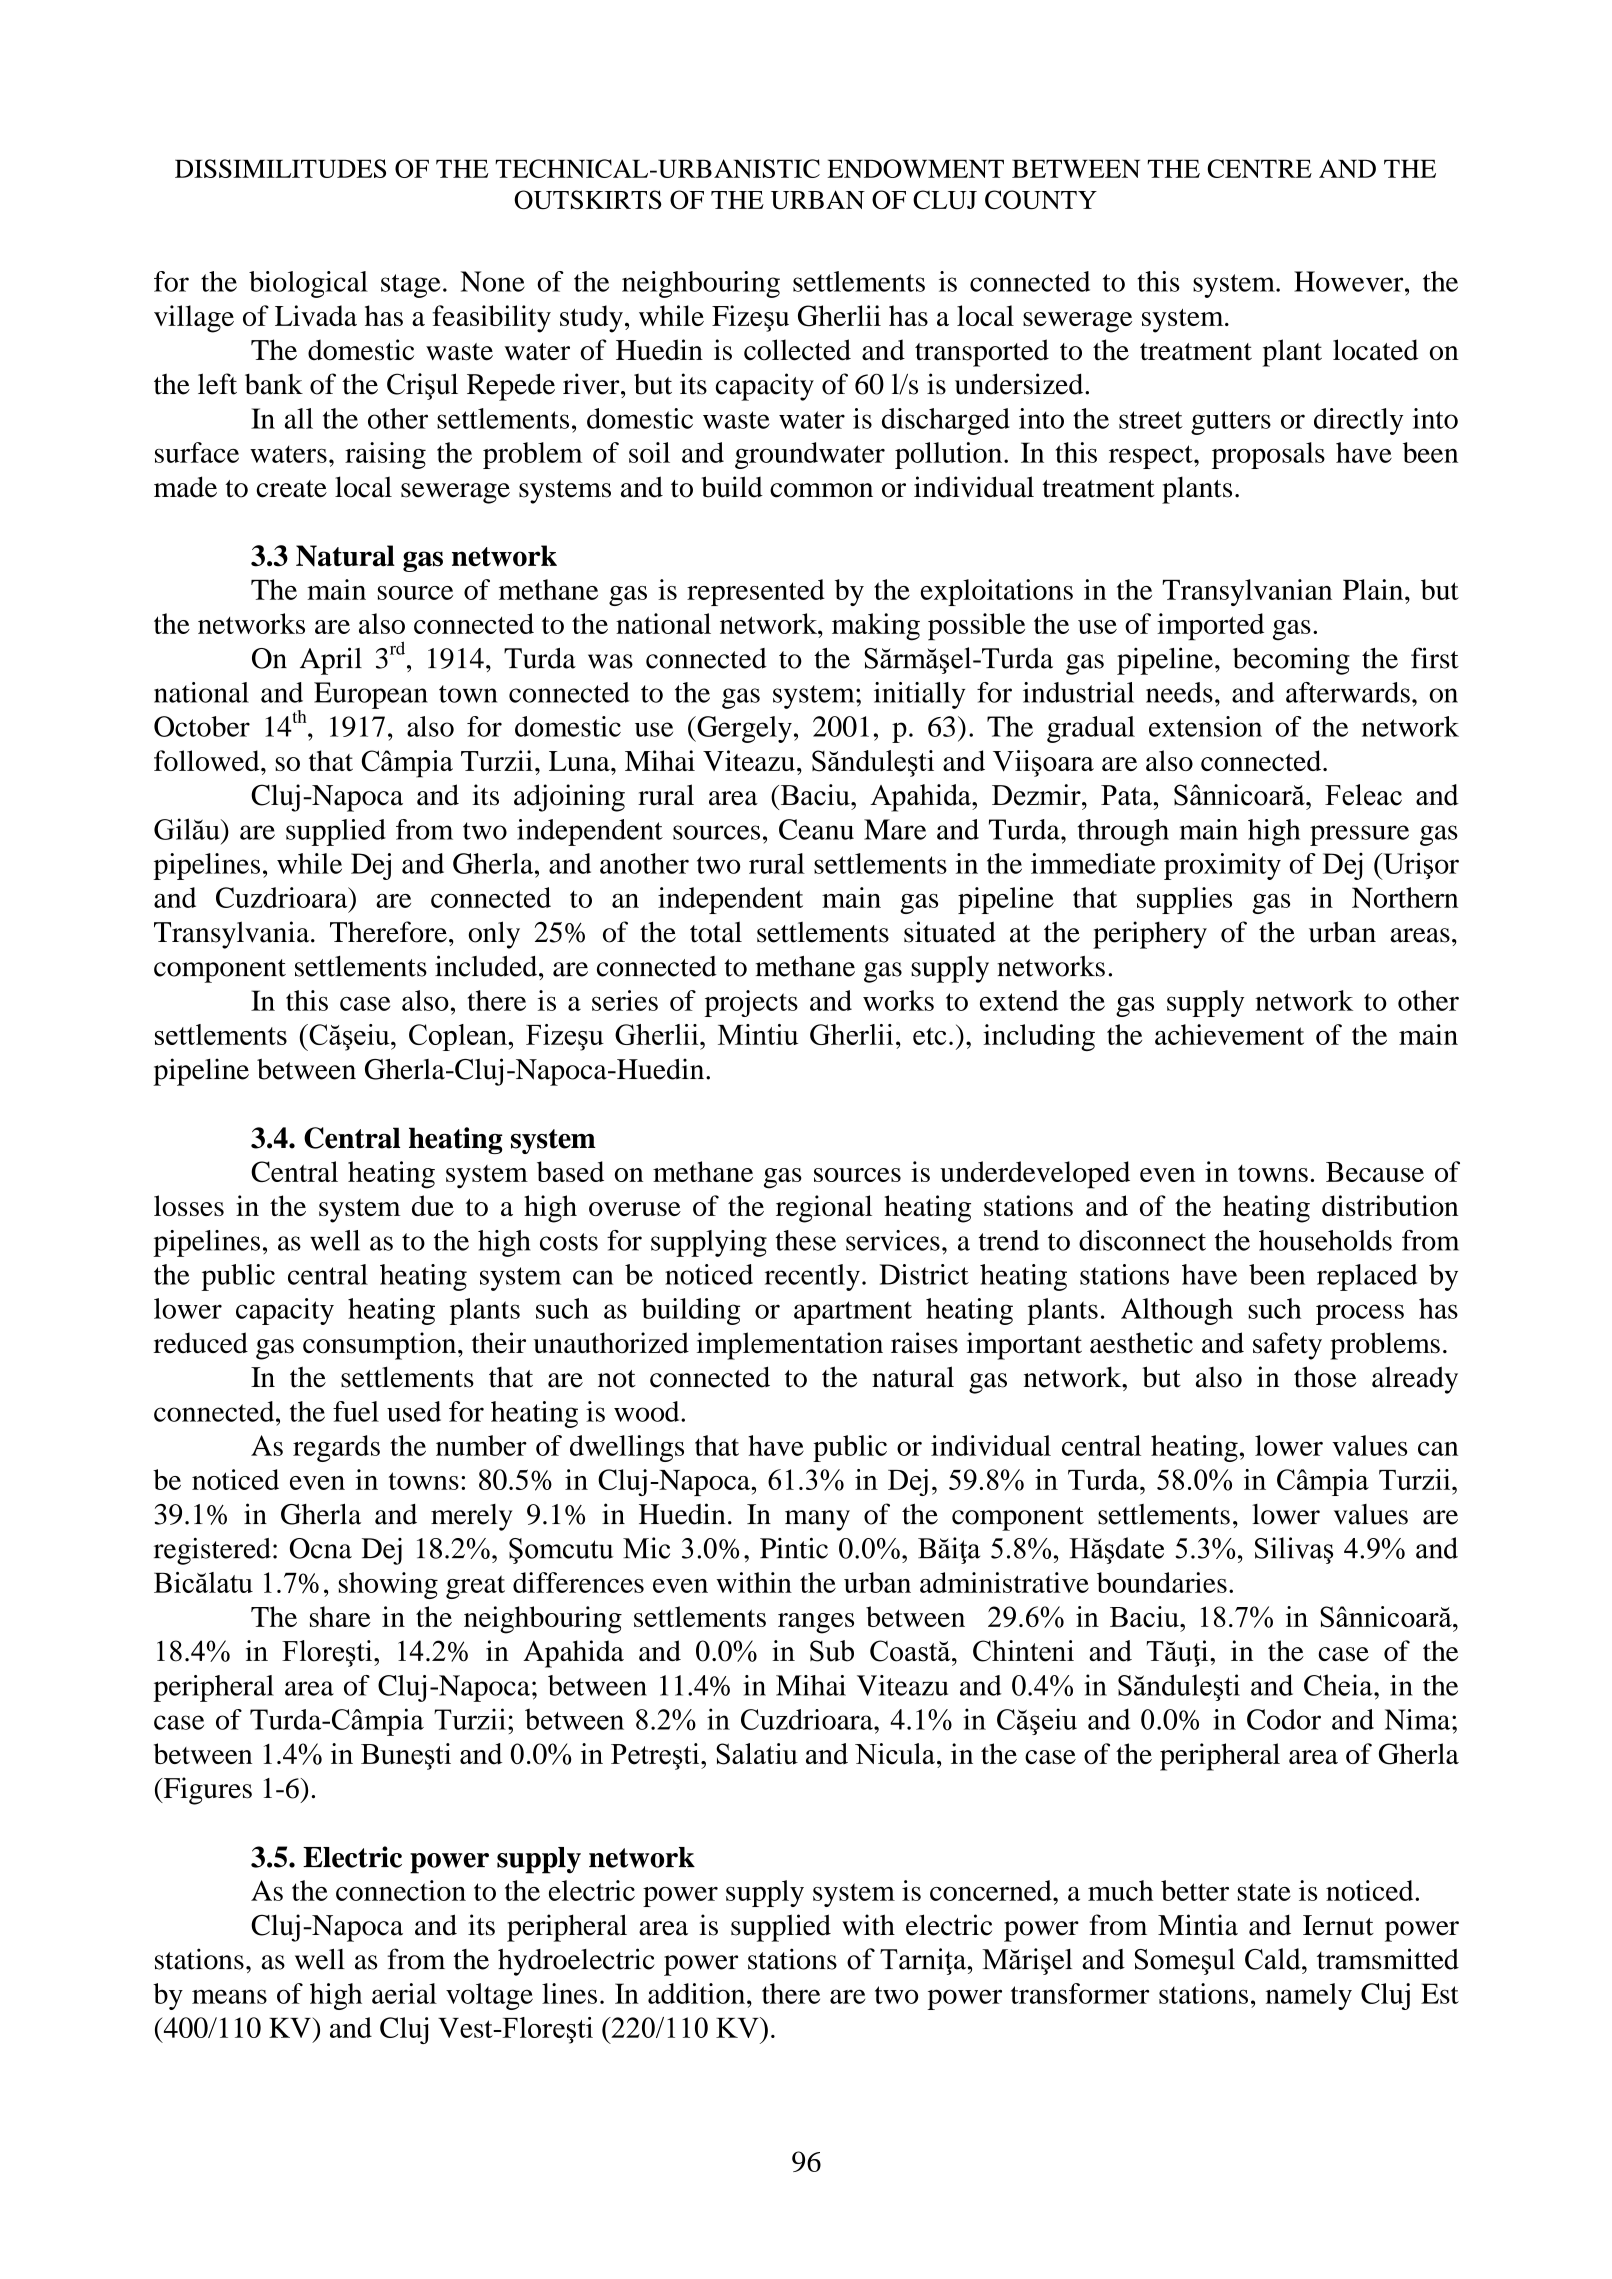 The height and width of the screenshot is (2279, 1612). Describe the element at coordinates (1229, 1034) in the screenshot. I see `achievement` at that location.
